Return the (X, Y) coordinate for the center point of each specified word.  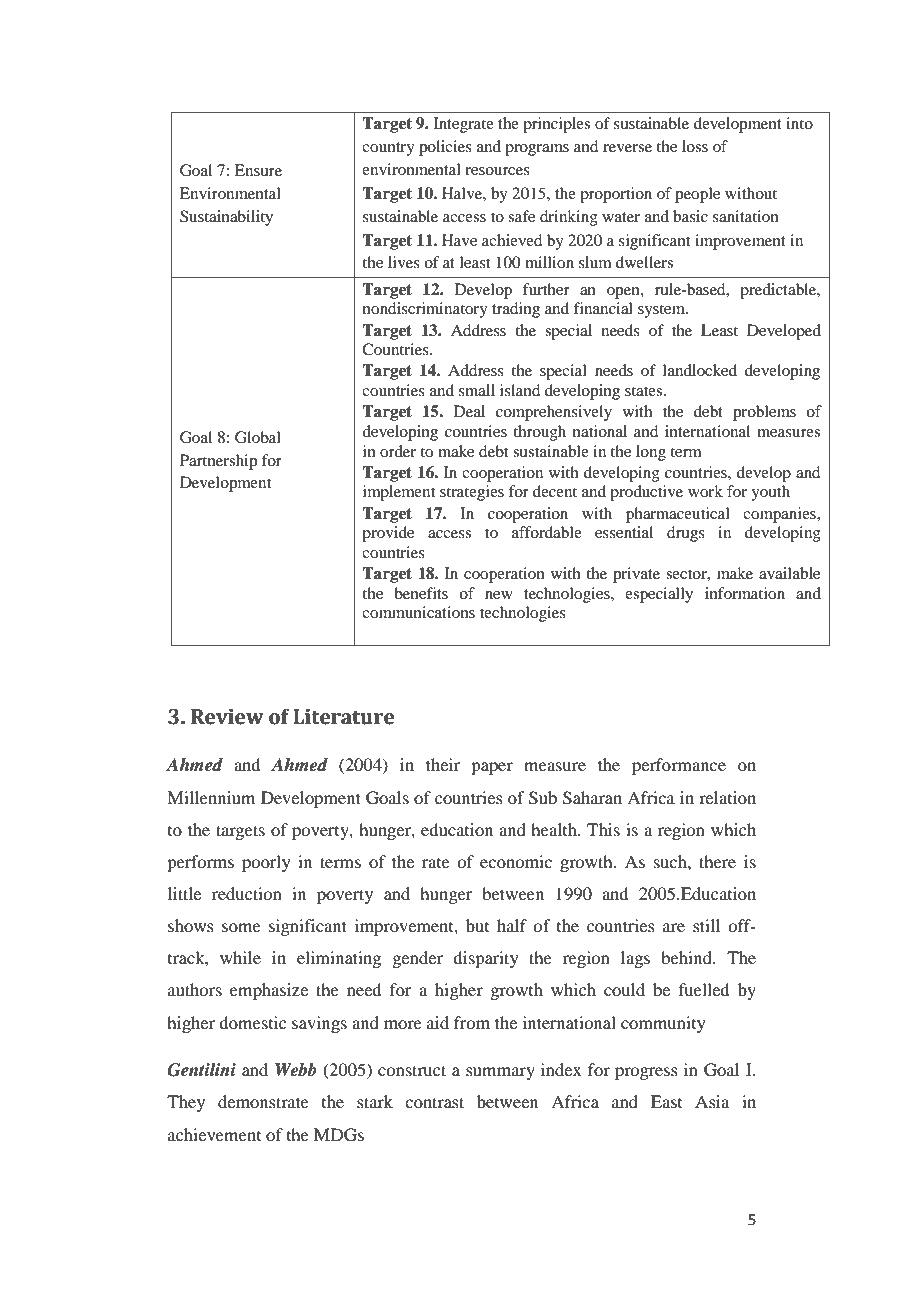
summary (500, 1073)
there (717, 861)
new (499, 595)
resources (497, 171)
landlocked (700, 370)
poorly (266, 863)
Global (258, 437)
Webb (296, 1070)
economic (516, 861)
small (477, 390)
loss (695, 146)
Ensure (258, 170)
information (745, 593)
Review (227, 717)
